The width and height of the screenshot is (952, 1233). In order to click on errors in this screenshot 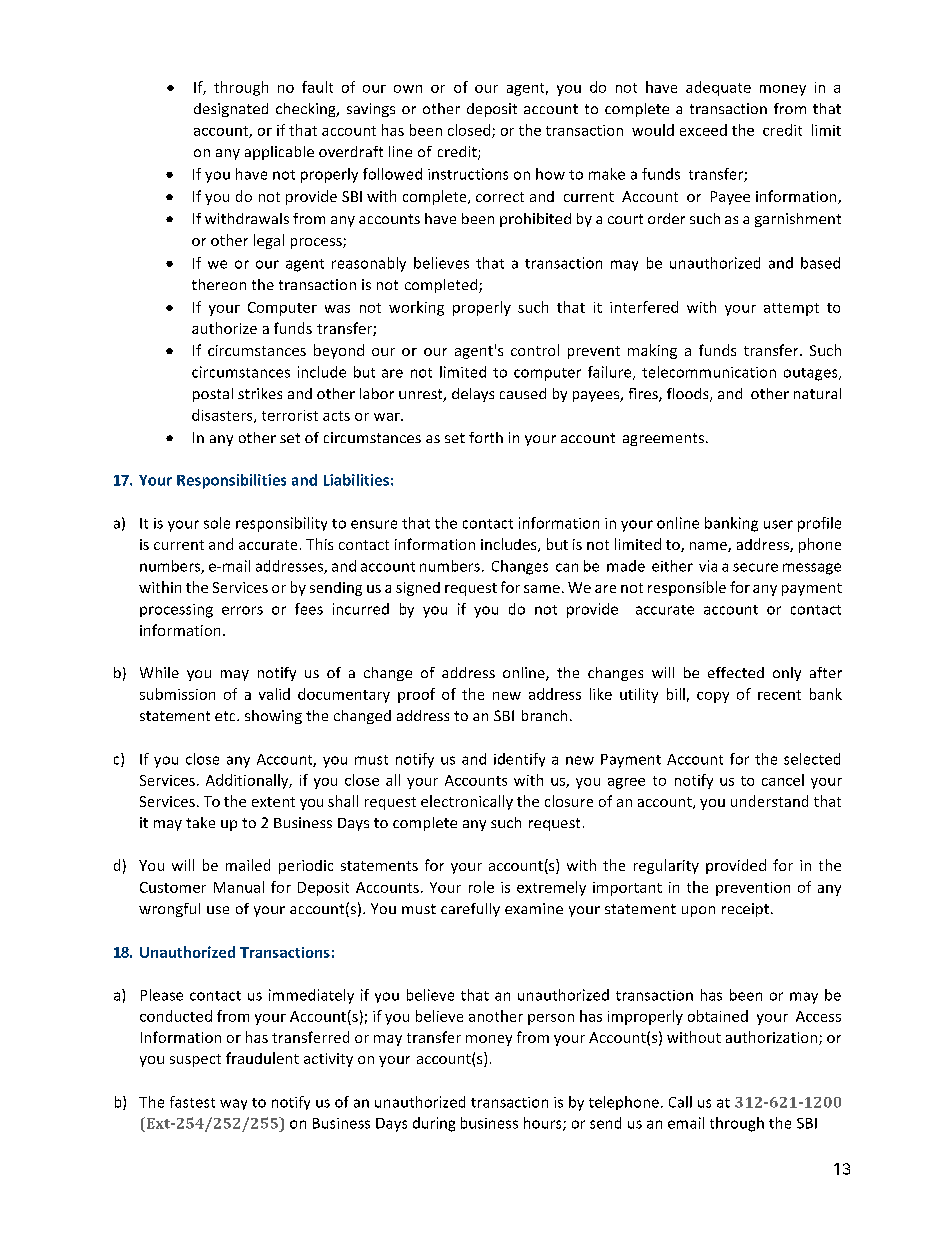, I will do `click(242, 610)`.
